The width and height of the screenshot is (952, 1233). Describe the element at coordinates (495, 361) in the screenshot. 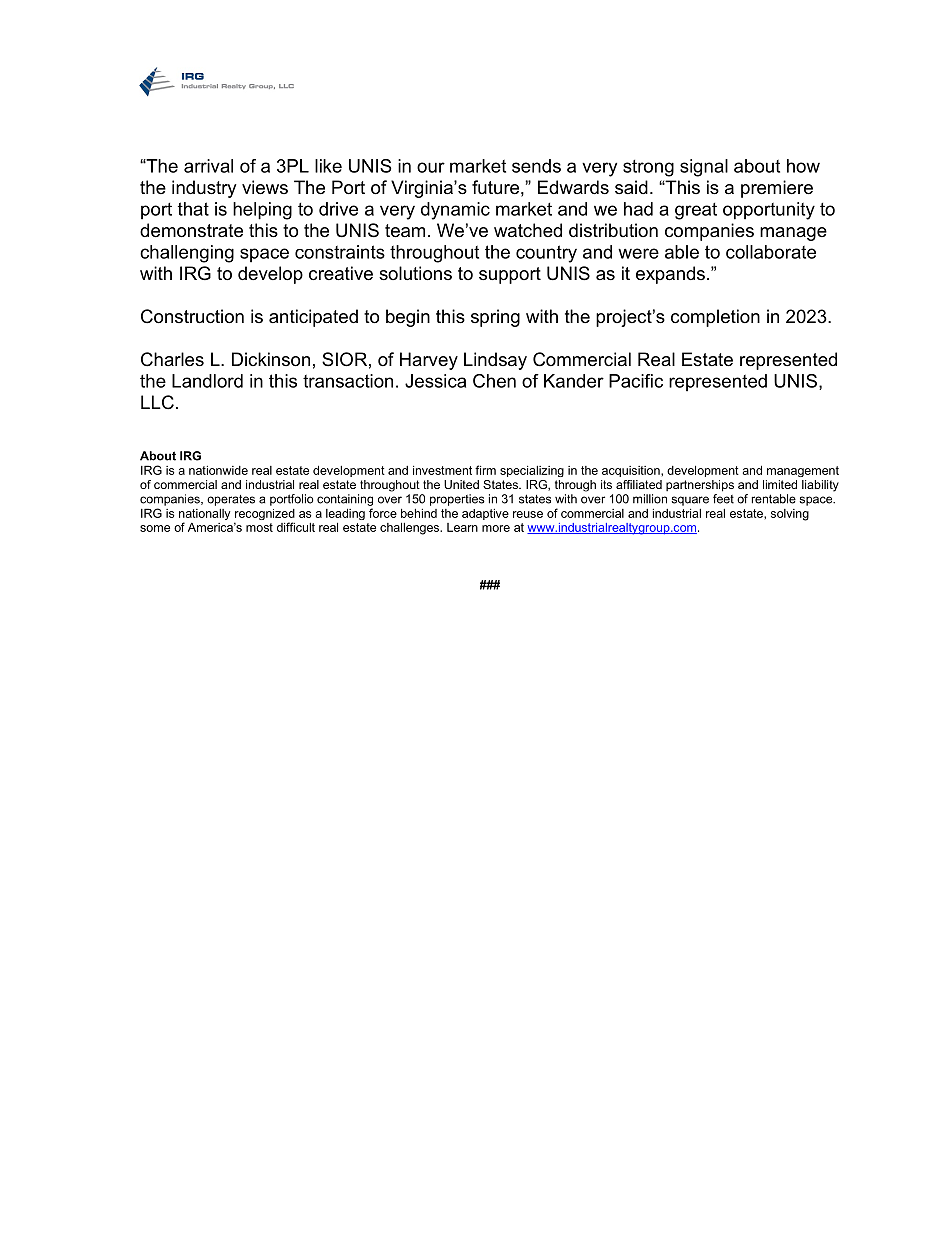

I see `Lindsay` at that location.
